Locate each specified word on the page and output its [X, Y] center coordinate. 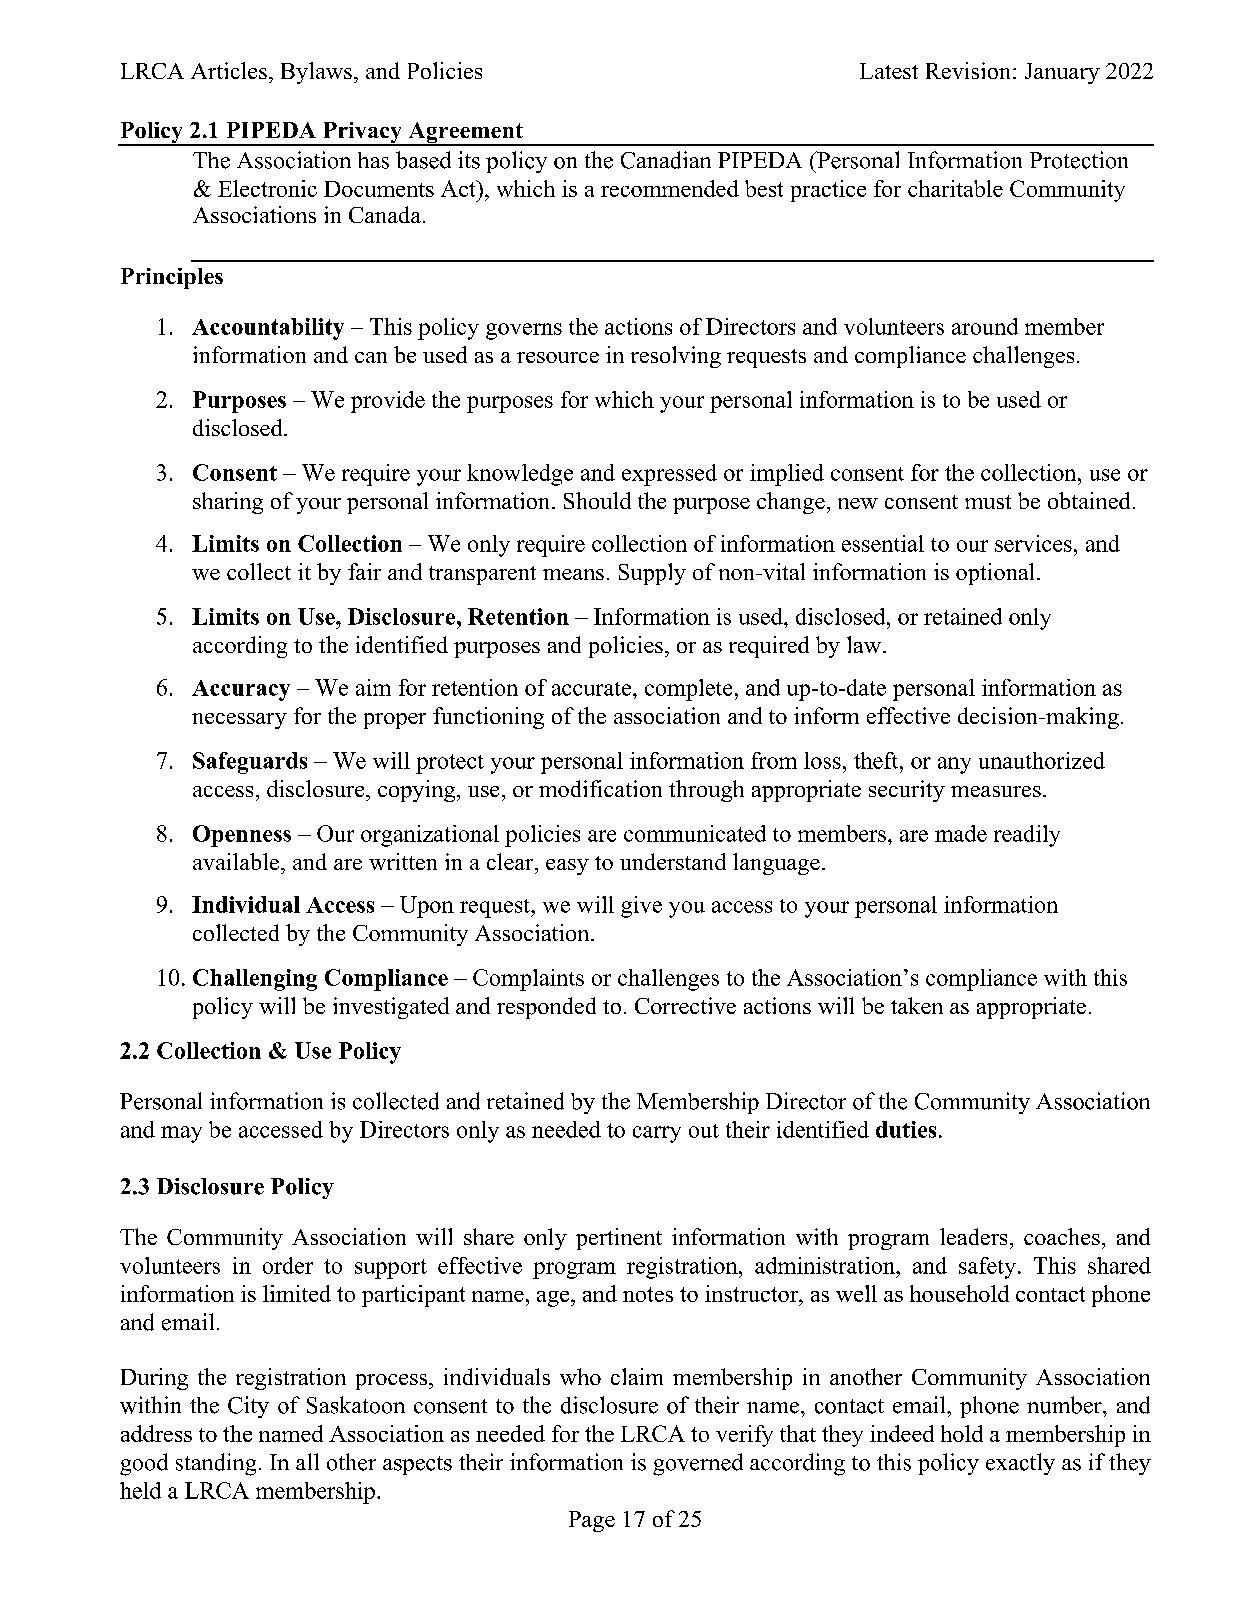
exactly [1020, 1464]
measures [996, 791]
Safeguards [250, 763]
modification [600, 788]
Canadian [666, 160]
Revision [970, 70]
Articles [229, 70]
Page [592, 1521]
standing [216, 1464]
